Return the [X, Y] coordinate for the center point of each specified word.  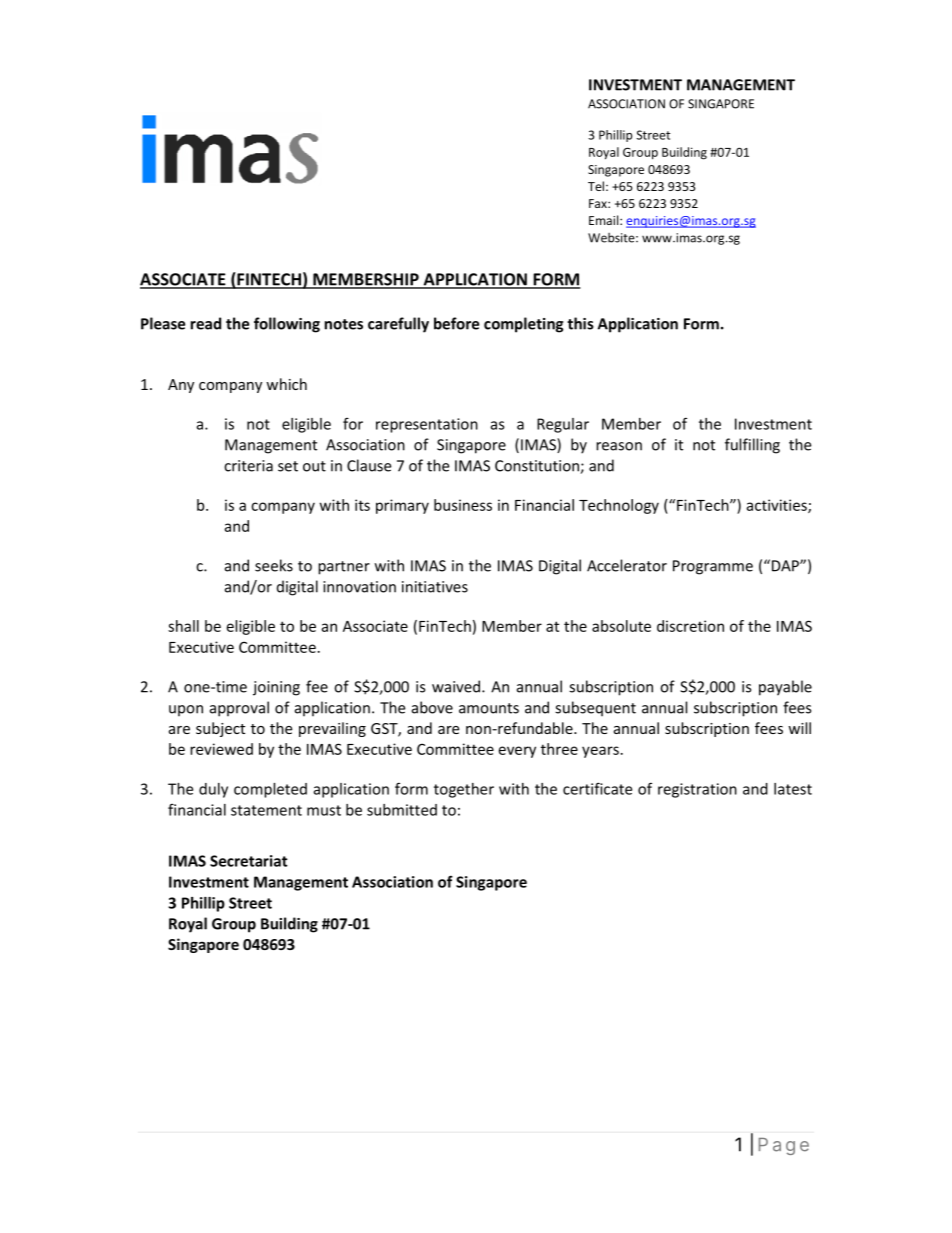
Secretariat [249, 861]
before [456, 323]
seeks [274, 565]
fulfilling [752, 446]
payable [785, 688]
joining [276, 688]
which [286, 384]
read [206, 323]
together [464, 790]
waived [457, 686]
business [463, 505]
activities [777, 506]
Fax [599, 203]
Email [605, 220]
